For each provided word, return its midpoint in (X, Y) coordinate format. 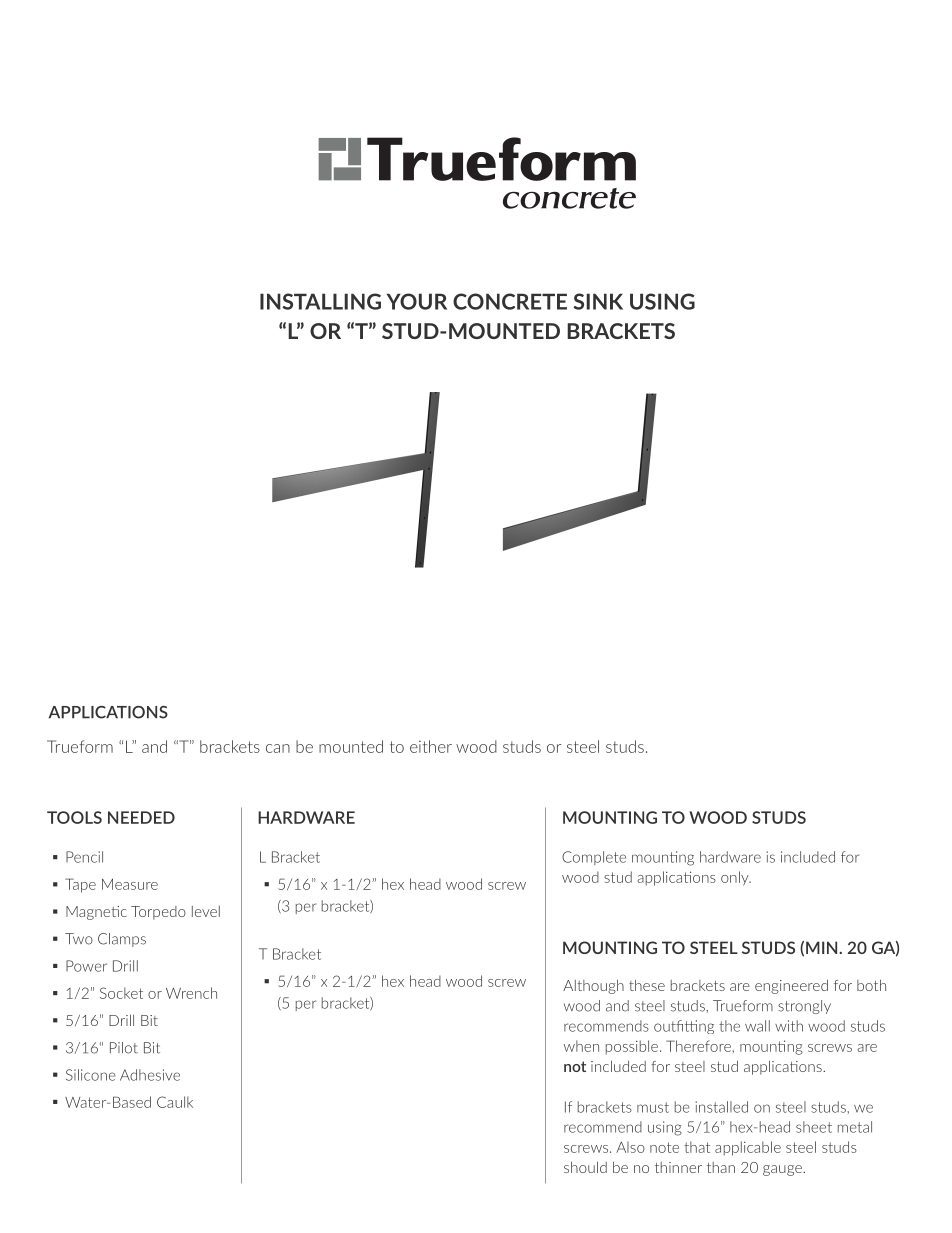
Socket (121, 993)
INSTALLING (320, 301)
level (206, 911)
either (431, 746)
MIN (823, 947)
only (736, 878)
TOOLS (74, 817)
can (278, 748)
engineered (791, 986)
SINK (598, 301)
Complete (594, 858)
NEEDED (141, 817)
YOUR (417, 301)
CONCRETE (510, 301)
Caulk (175, 1102)
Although (593, 987)
